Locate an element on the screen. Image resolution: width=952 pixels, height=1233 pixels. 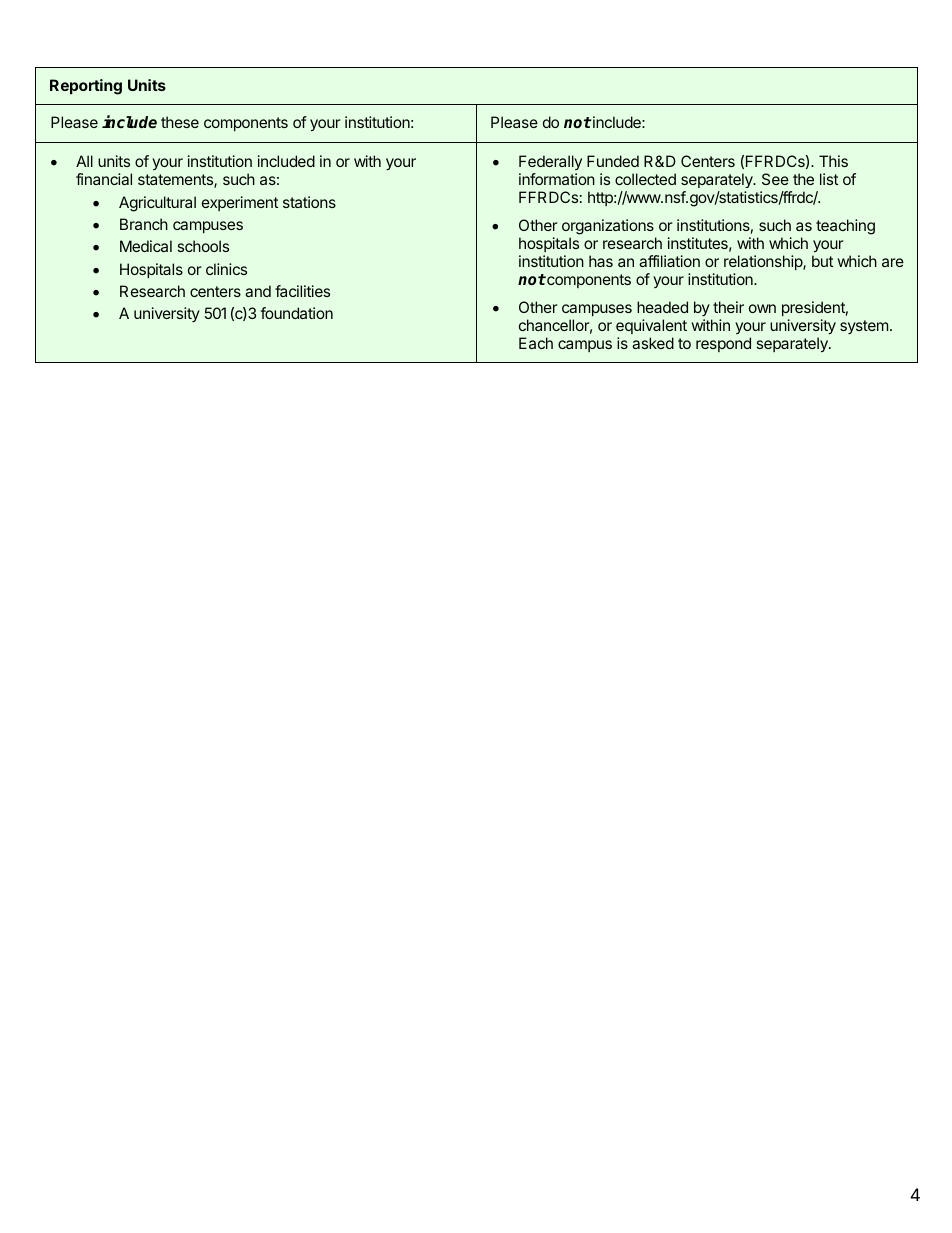
See is located at coordinates (775, 179).
